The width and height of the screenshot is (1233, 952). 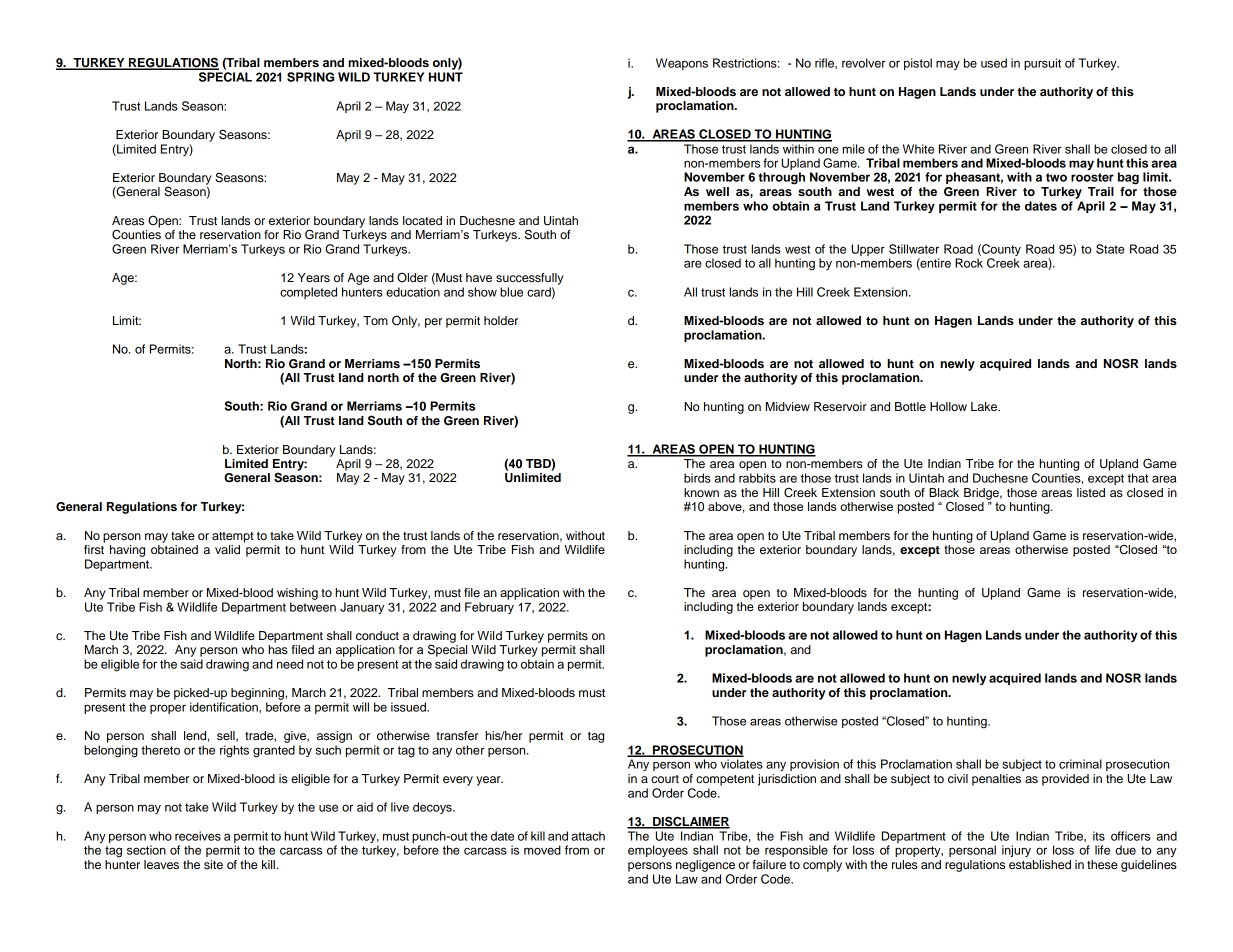 What do you see at coordinates (1042, 64) in the screenshot?
I see `pursuit` at bounding box center [1042, 64].
